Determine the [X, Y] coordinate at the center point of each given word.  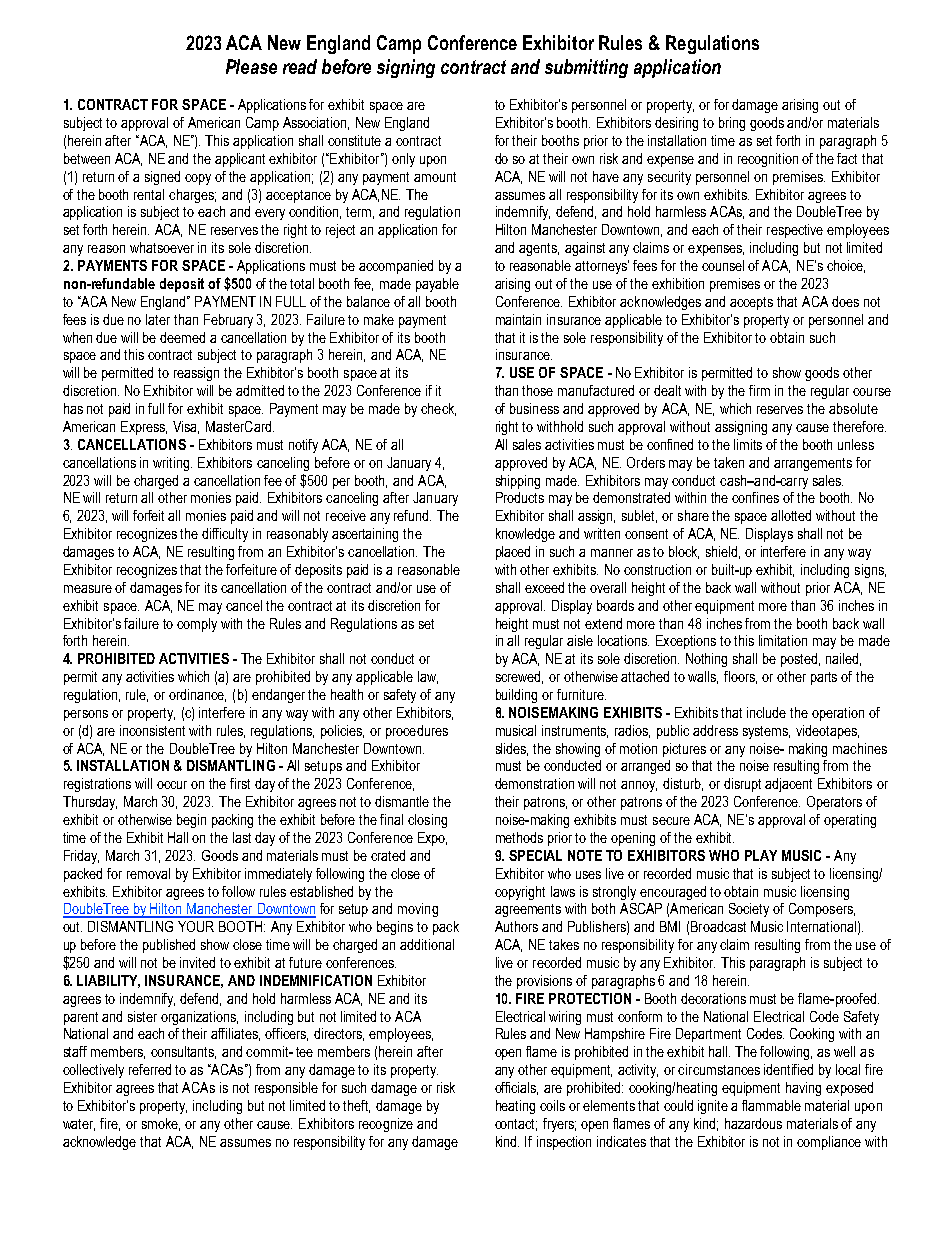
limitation [783, 640]
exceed [544, 587]
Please [251, 66]
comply [197, 625]
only [403, 160]
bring [732, 124]
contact [516, 1125]
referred [150, 1069]
